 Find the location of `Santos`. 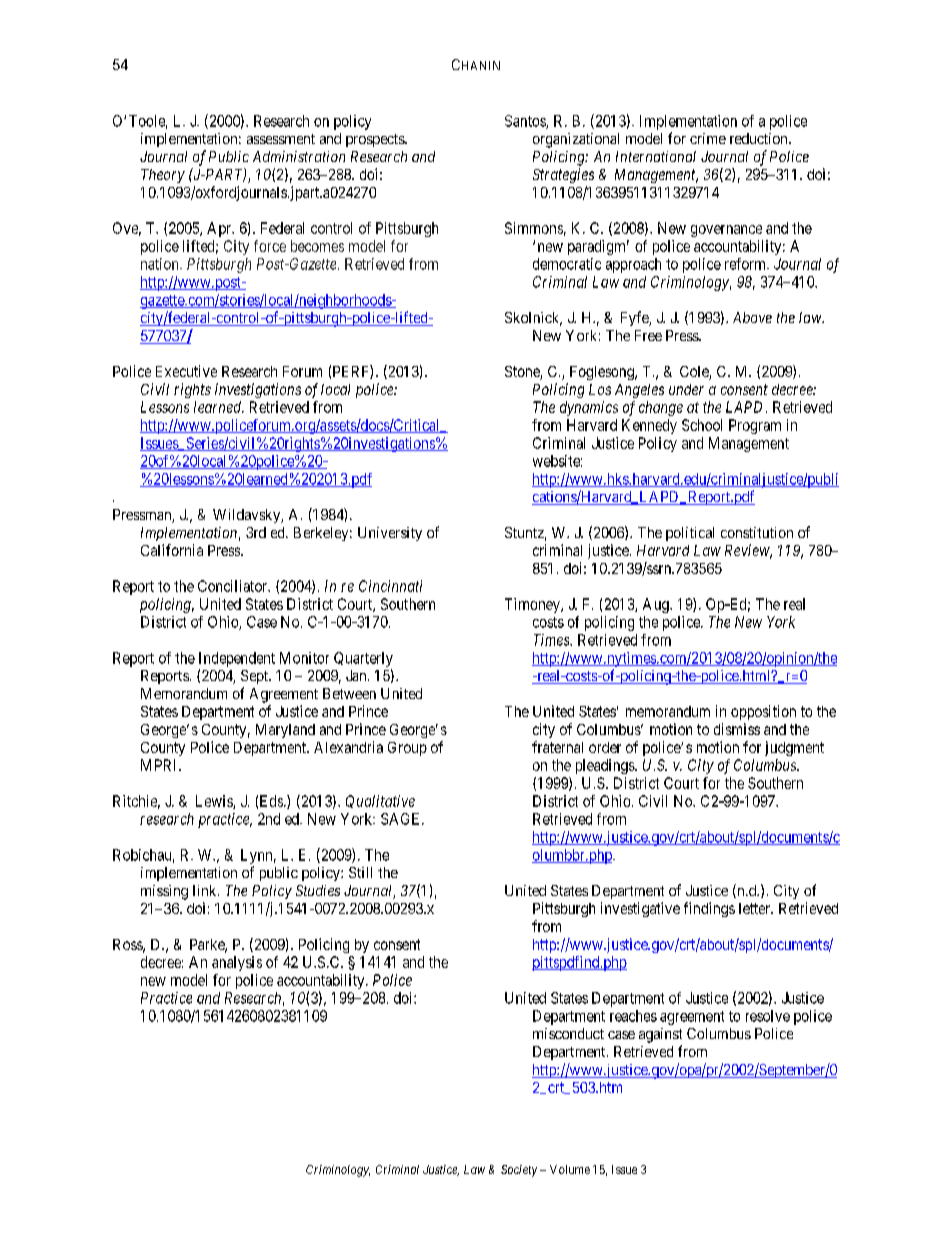

Santos is located at coordinates (526, 122).
